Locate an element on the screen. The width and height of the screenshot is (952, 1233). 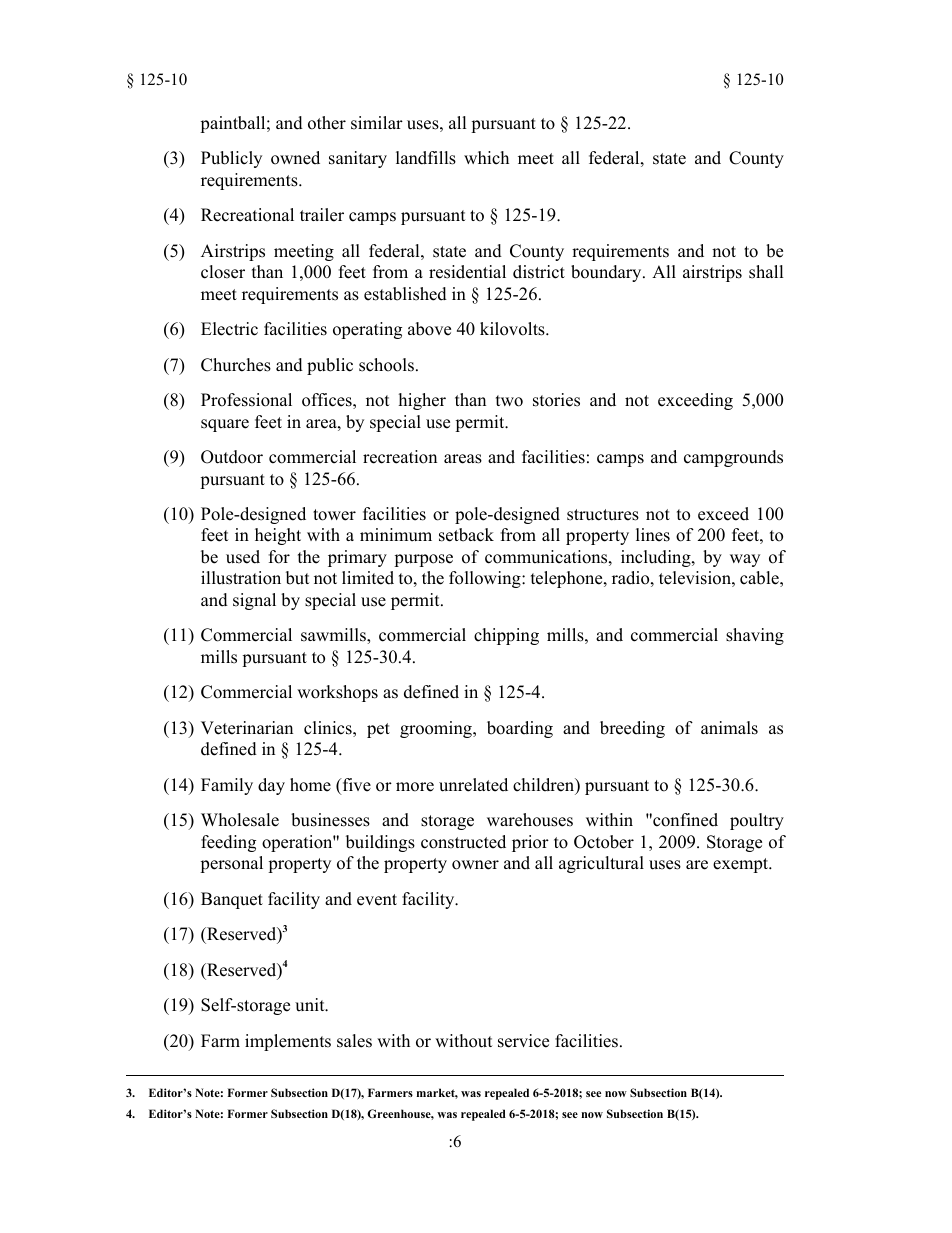
two is located at coordinates (509, 401).
